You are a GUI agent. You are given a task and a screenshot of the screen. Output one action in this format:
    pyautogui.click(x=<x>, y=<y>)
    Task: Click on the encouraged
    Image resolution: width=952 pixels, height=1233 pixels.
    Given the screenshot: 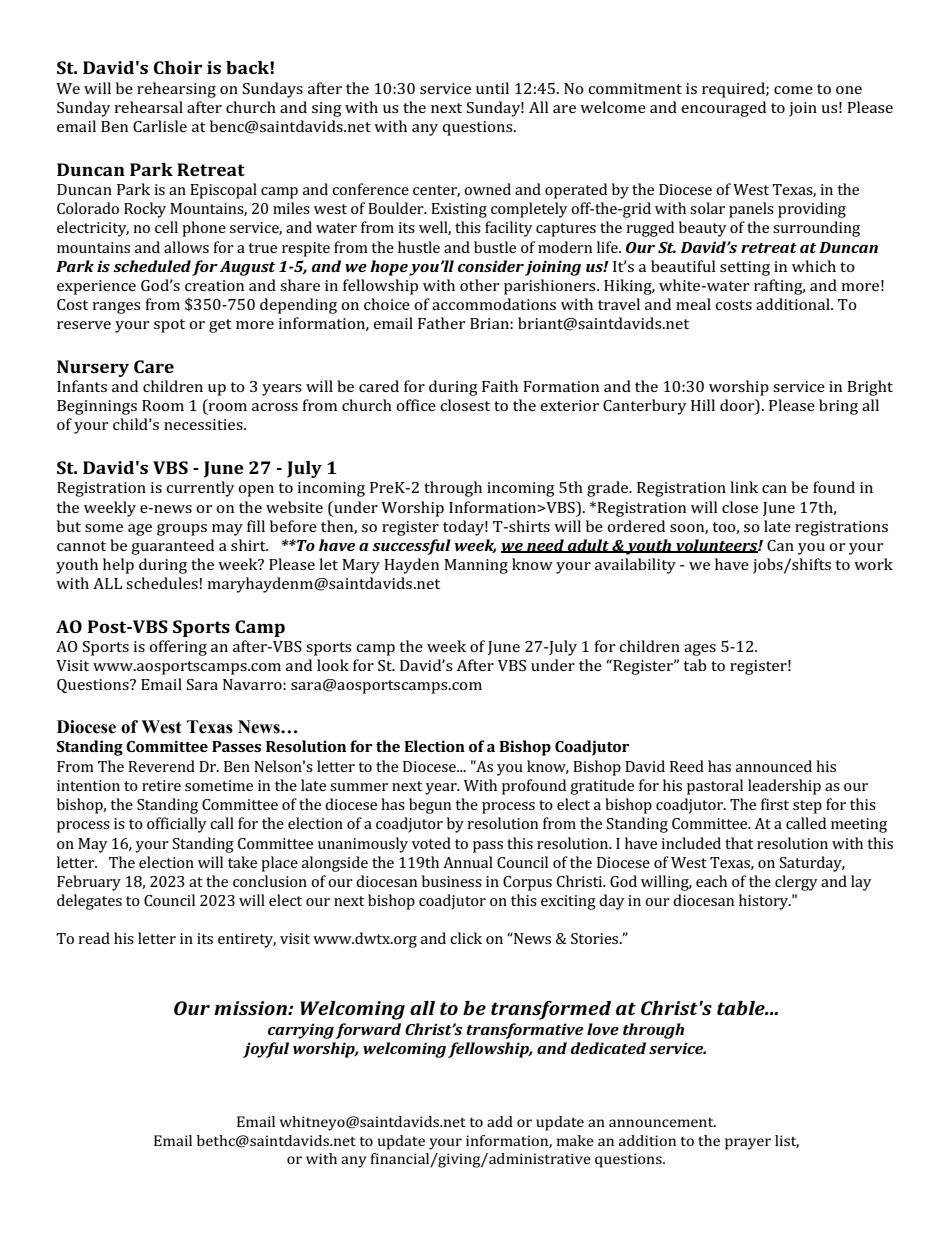 What is the action you would take?
    pyautogui.click(x=723, y=109)
